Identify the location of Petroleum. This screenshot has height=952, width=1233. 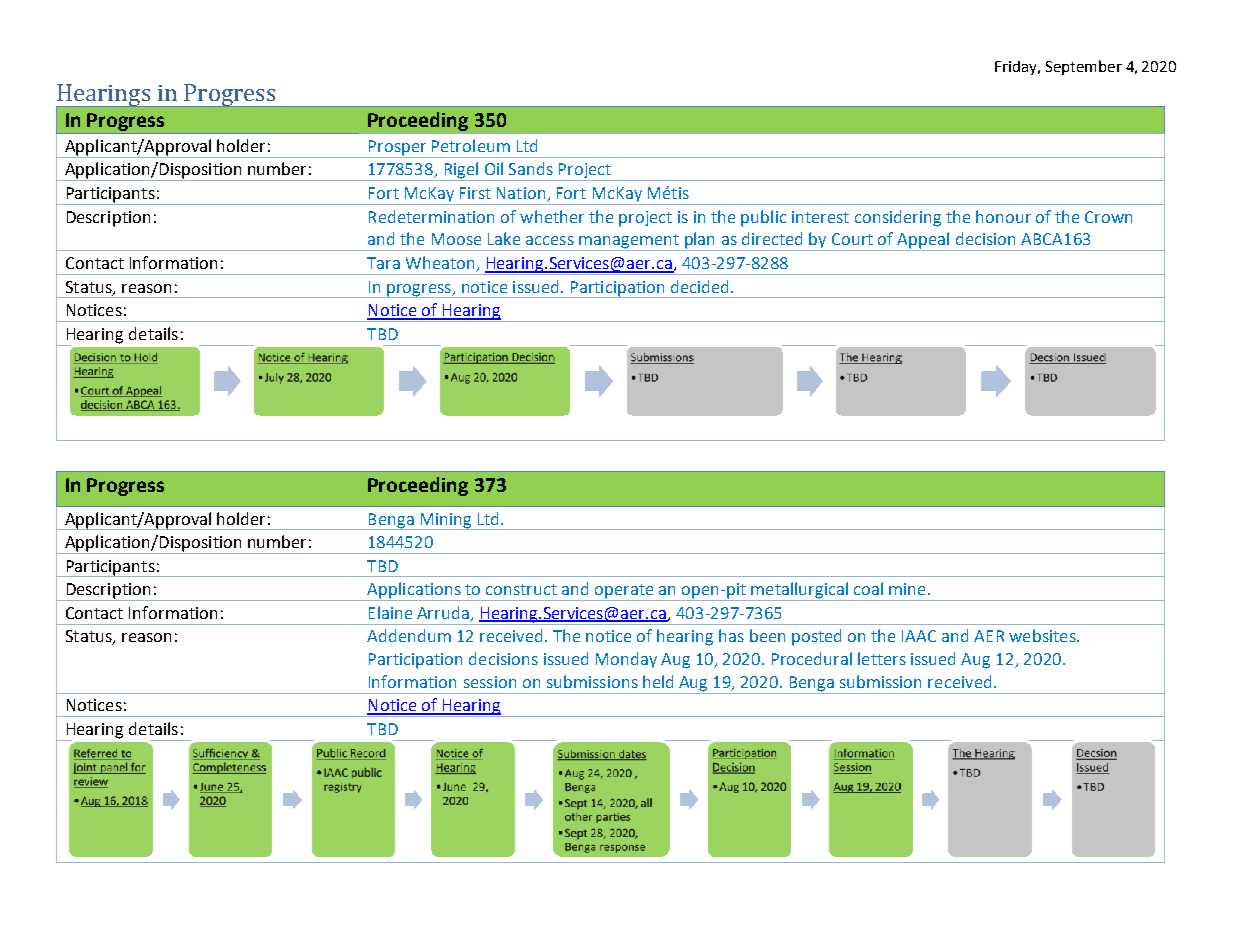
(471, 145).
